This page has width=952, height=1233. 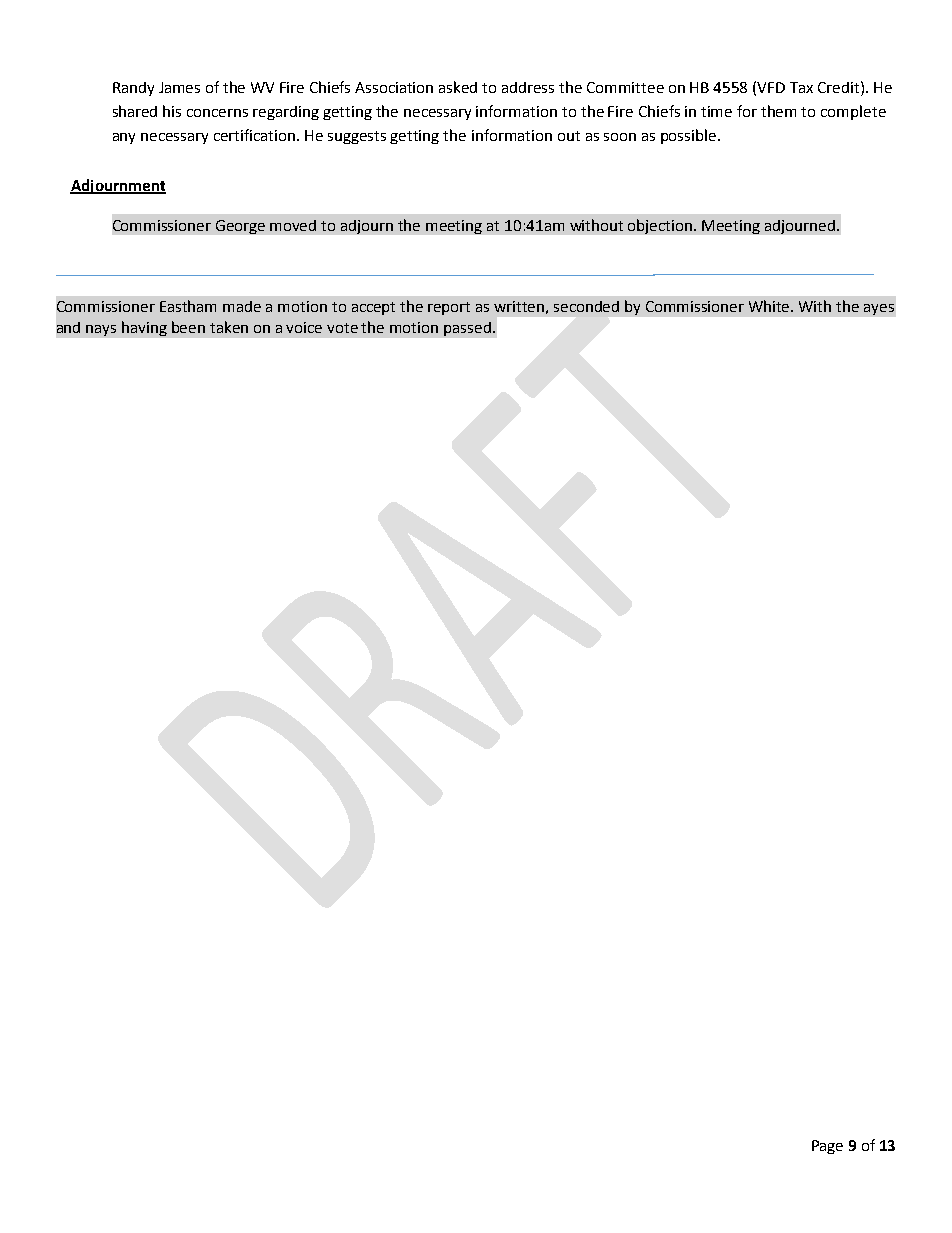 I want to click on nays, so click(x=101, y=330).
